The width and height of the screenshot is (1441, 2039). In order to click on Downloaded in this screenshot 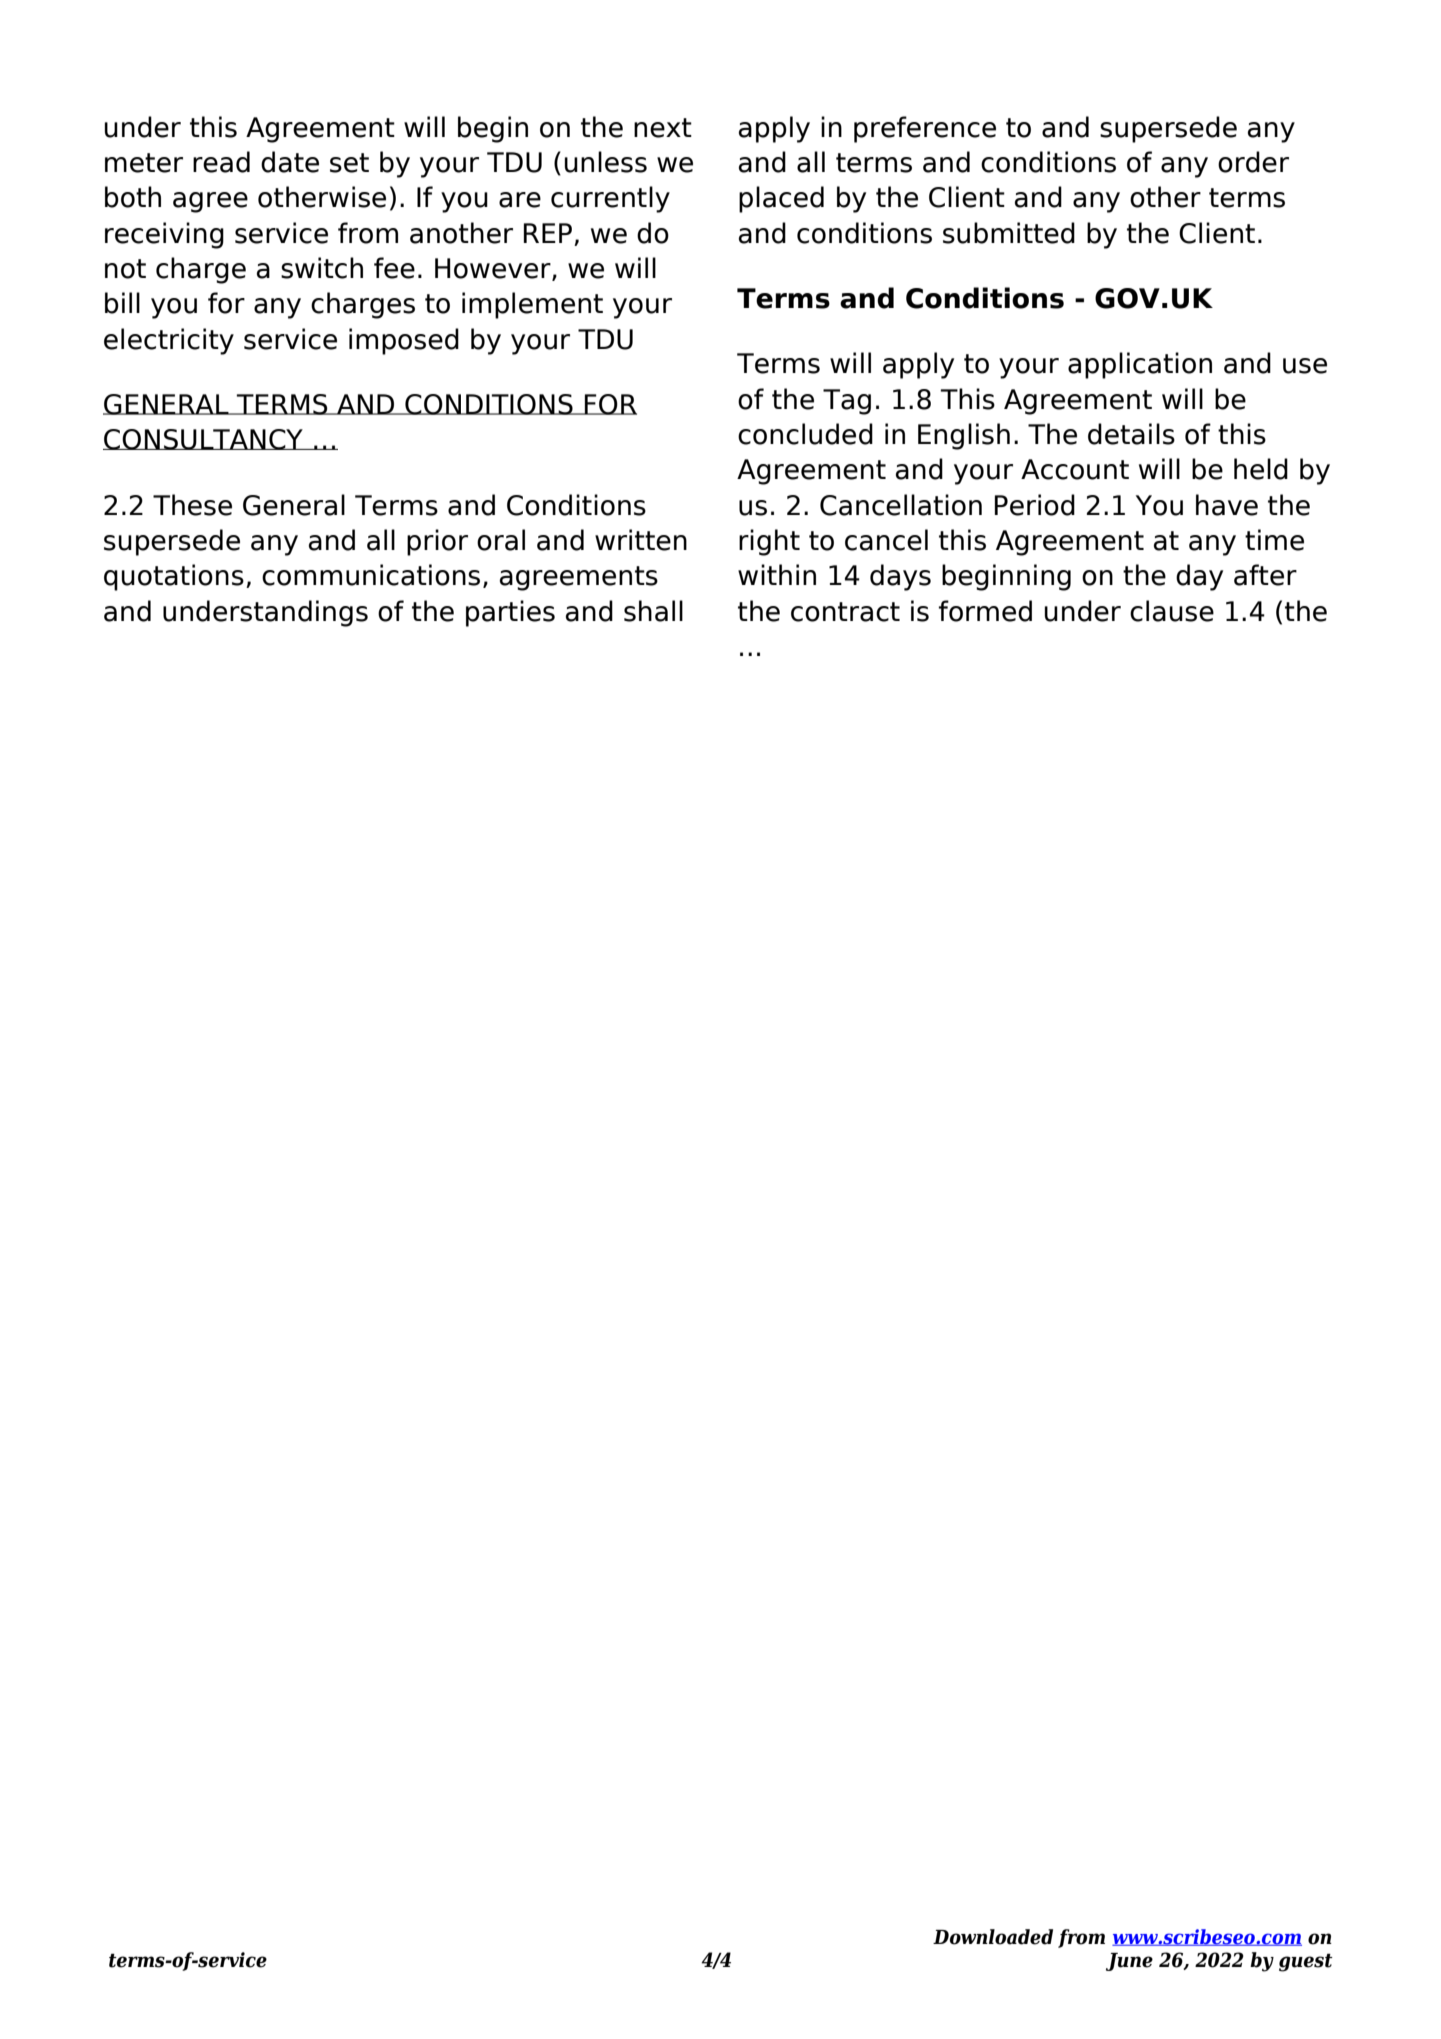, I will do `click(993, 1937)`.
